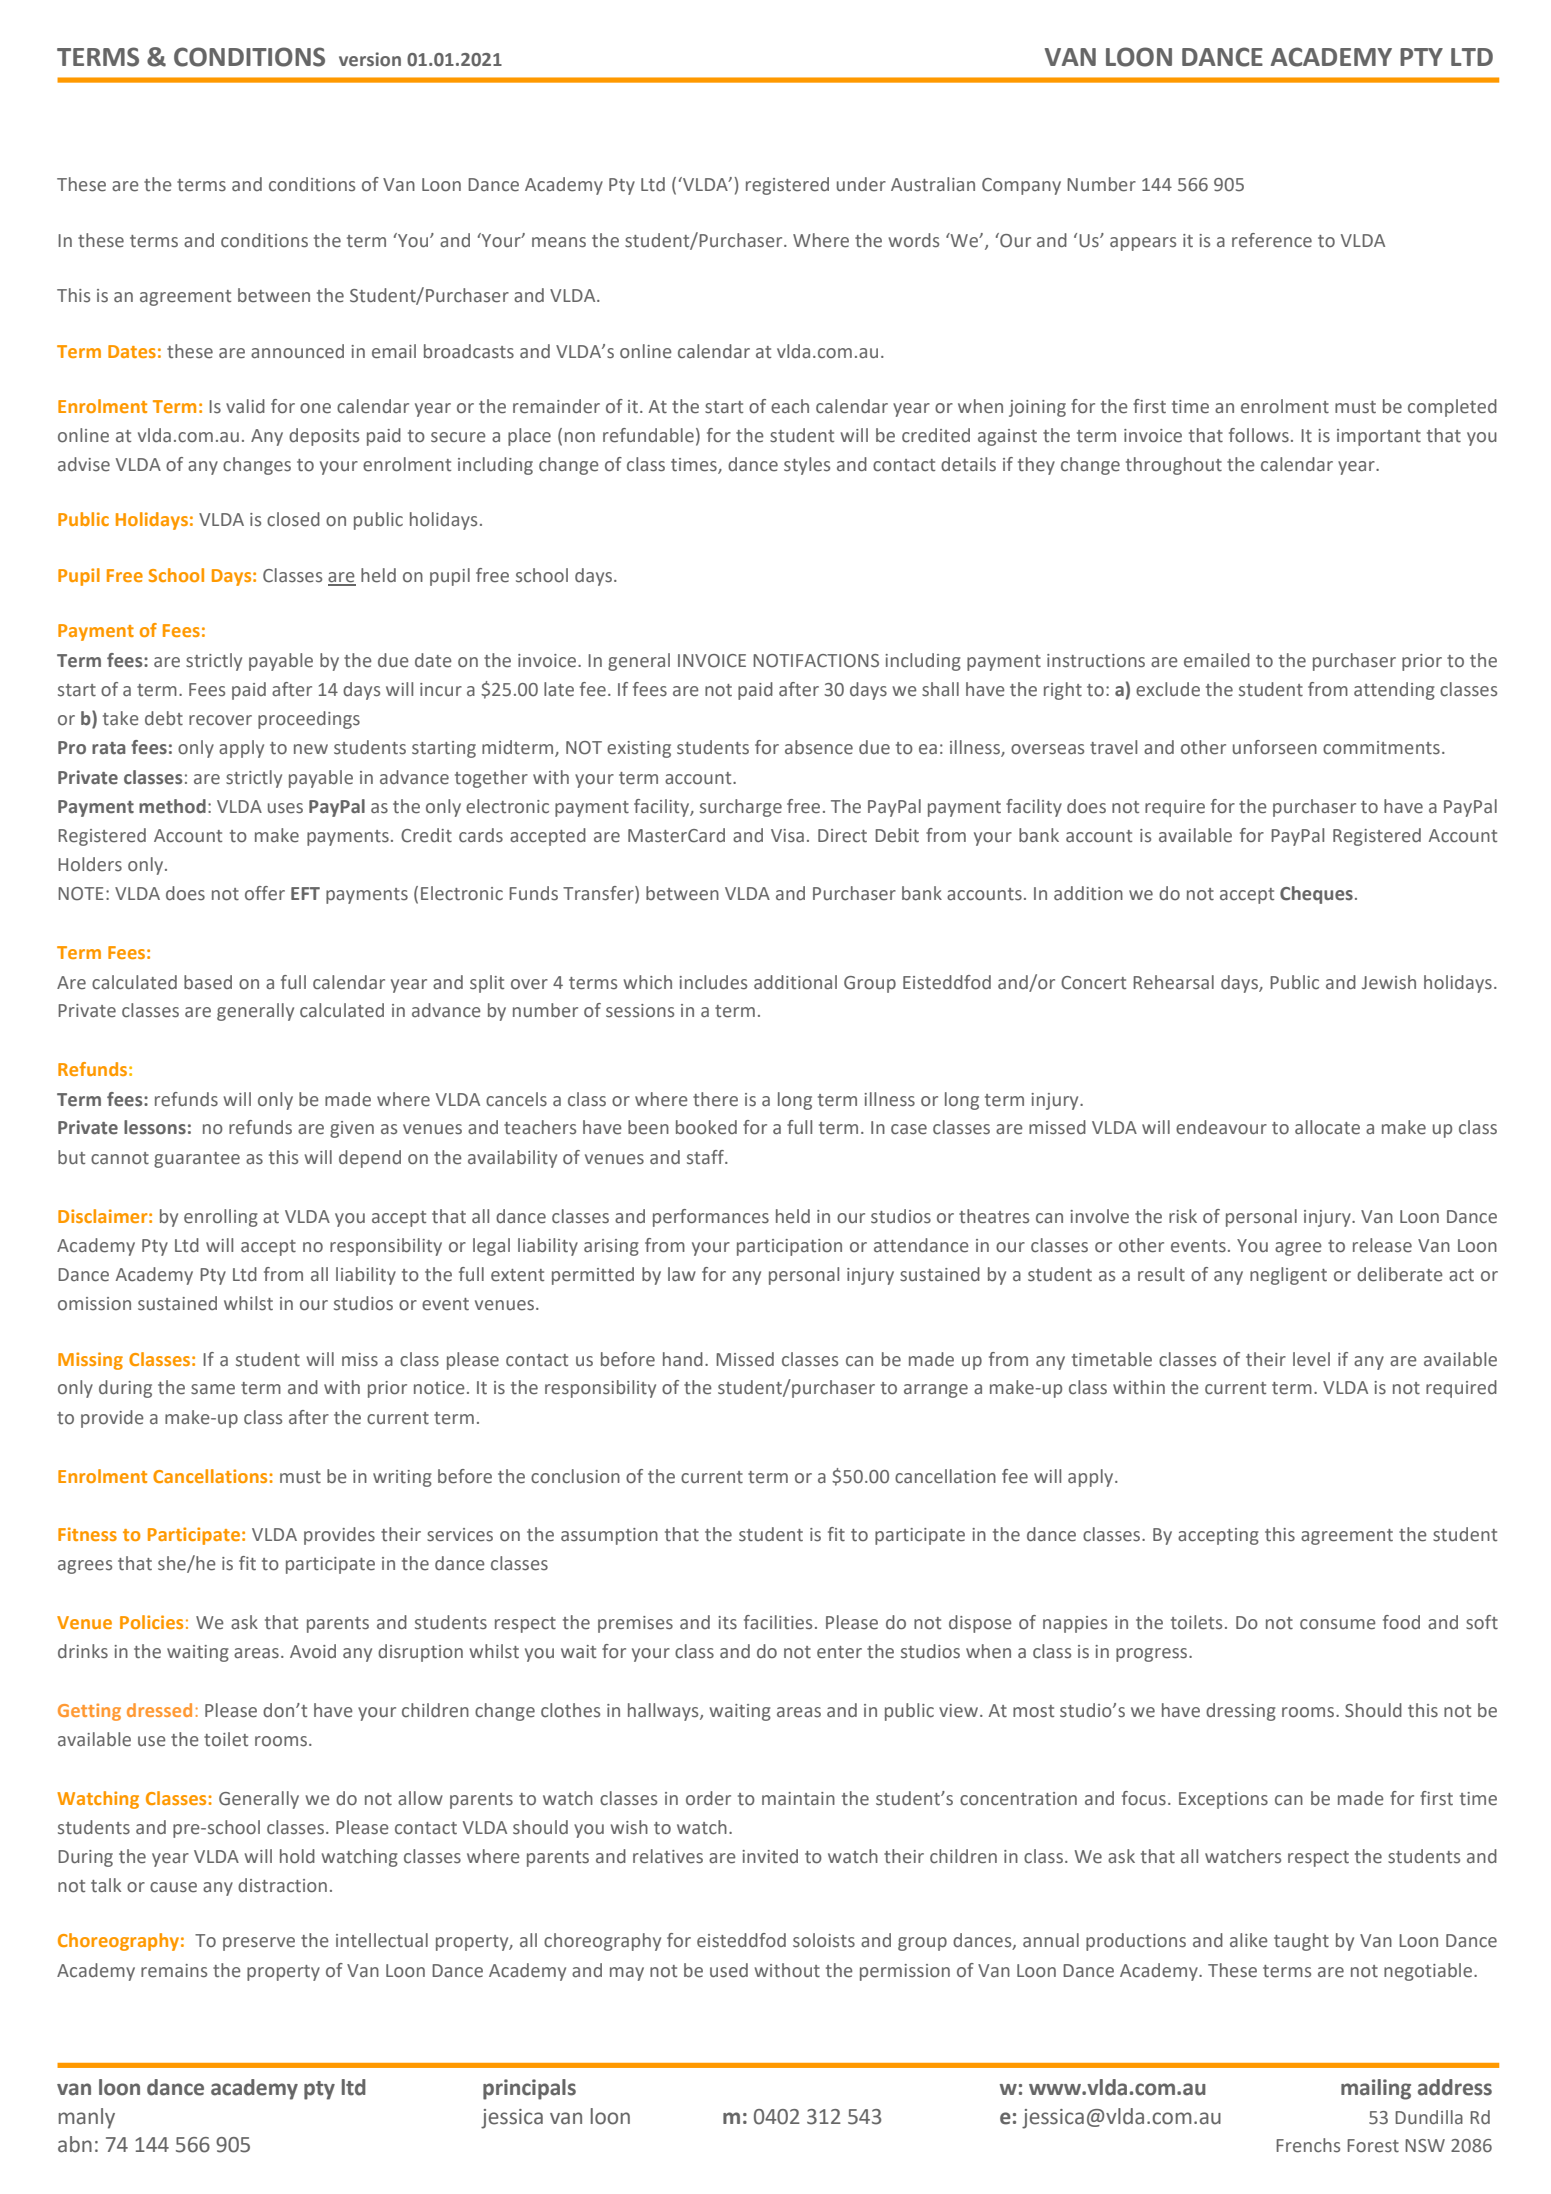 The width and height of the image is (1551, 2194). I want to click on allocate, so click(1327, 1127).
